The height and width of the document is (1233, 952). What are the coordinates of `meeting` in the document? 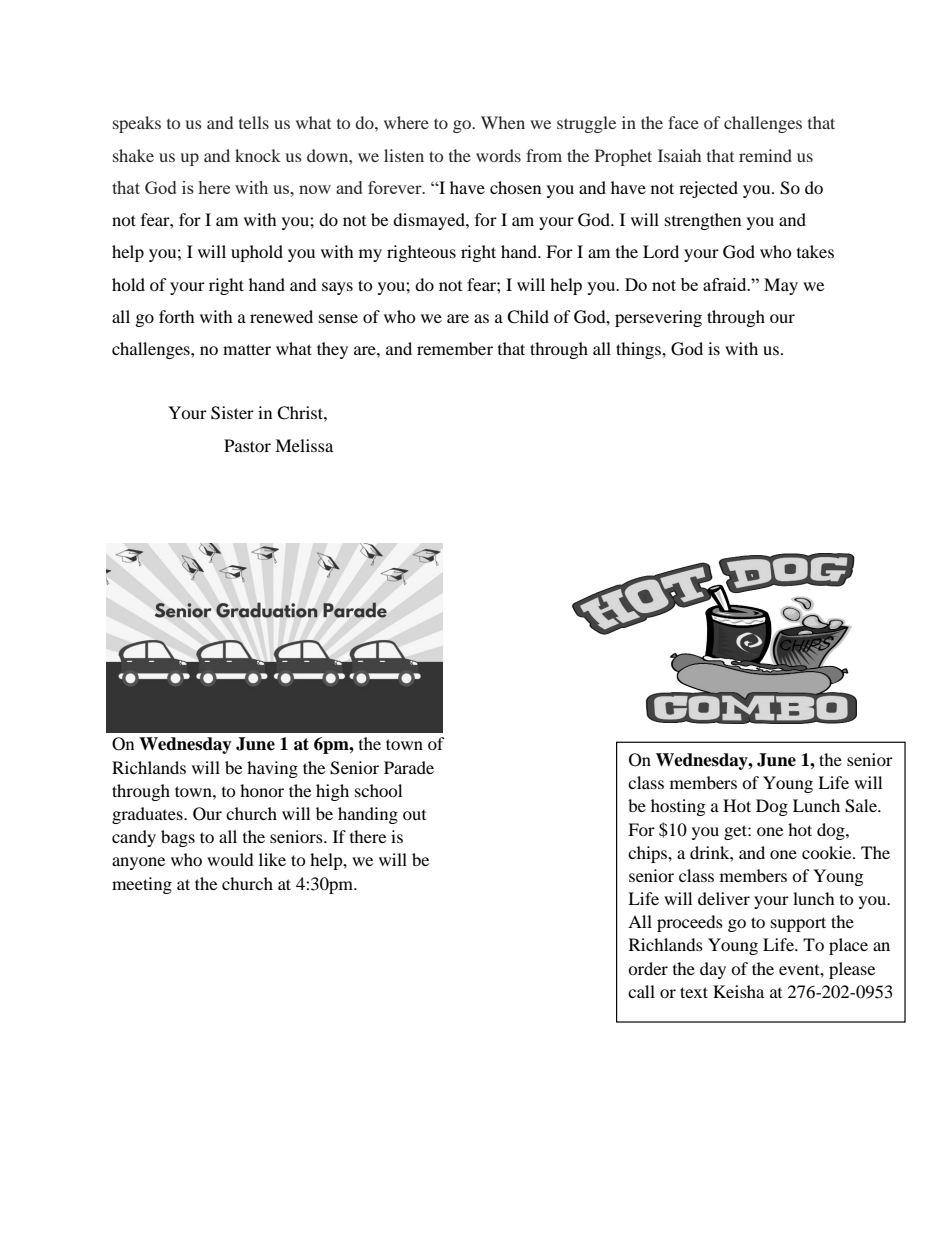 It's located at (142, 885).
